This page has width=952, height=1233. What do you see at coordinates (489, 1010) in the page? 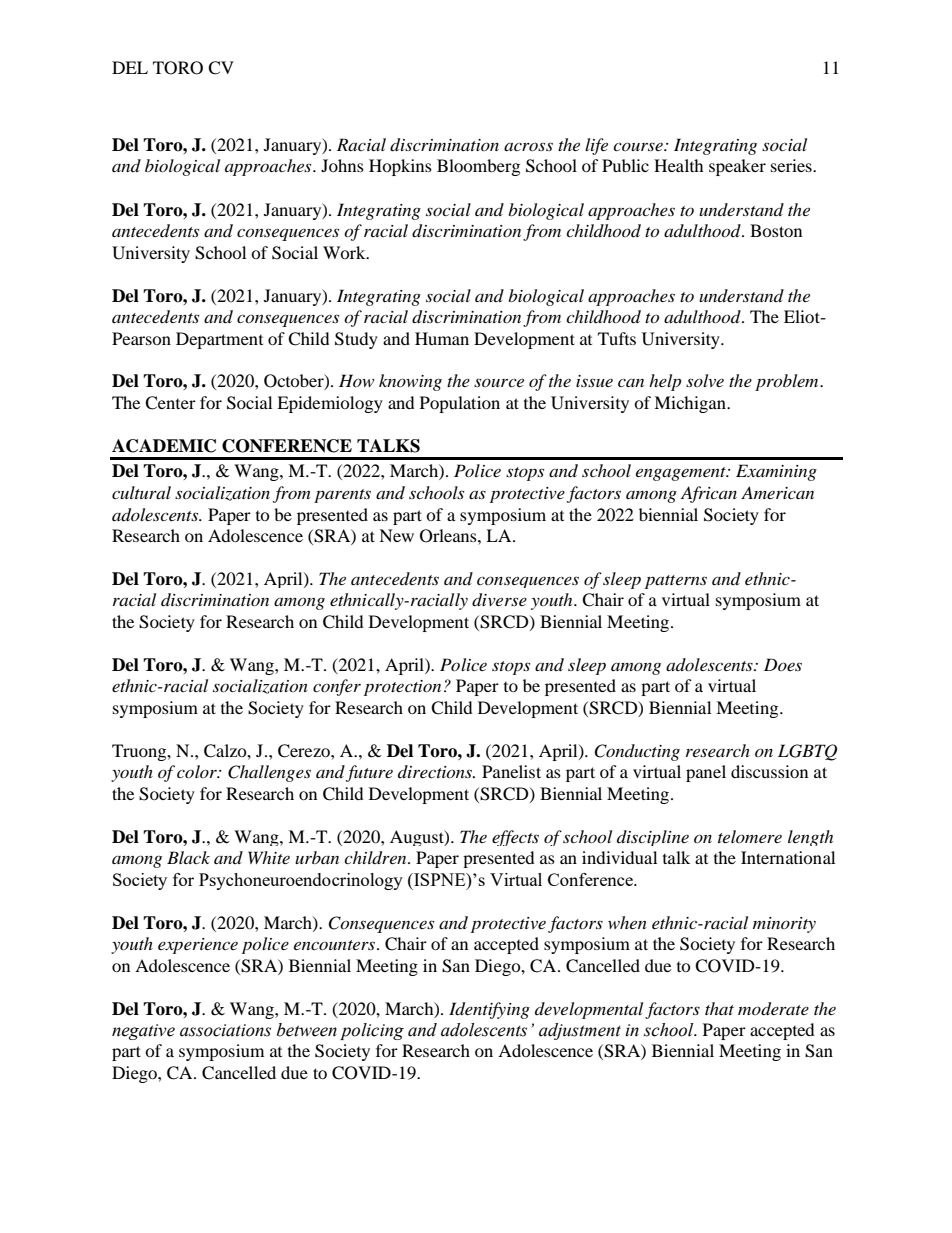
I see `Identifying` at bounding box center [489, 1010].
